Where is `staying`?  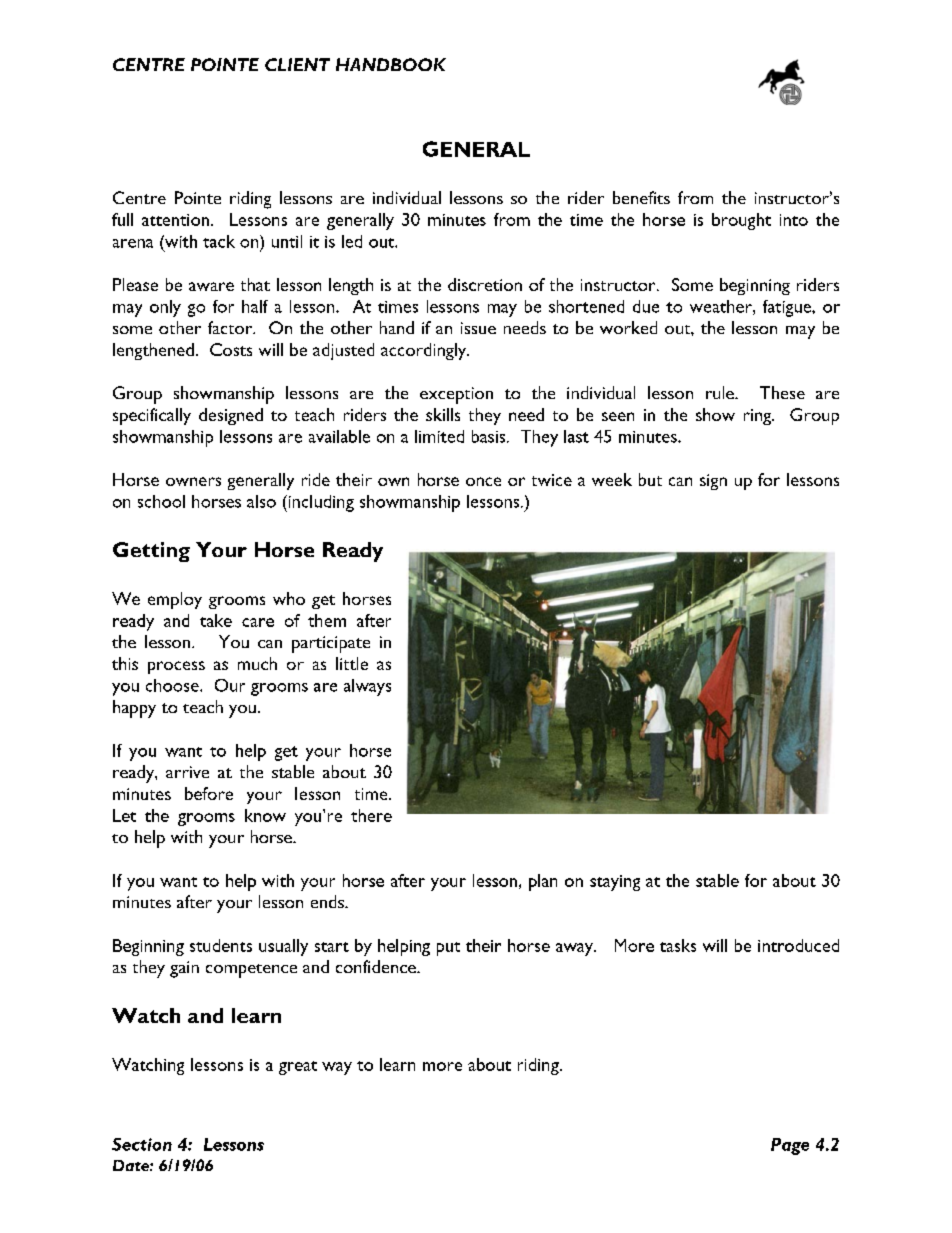 staying is located at coordinates (615, 883).
